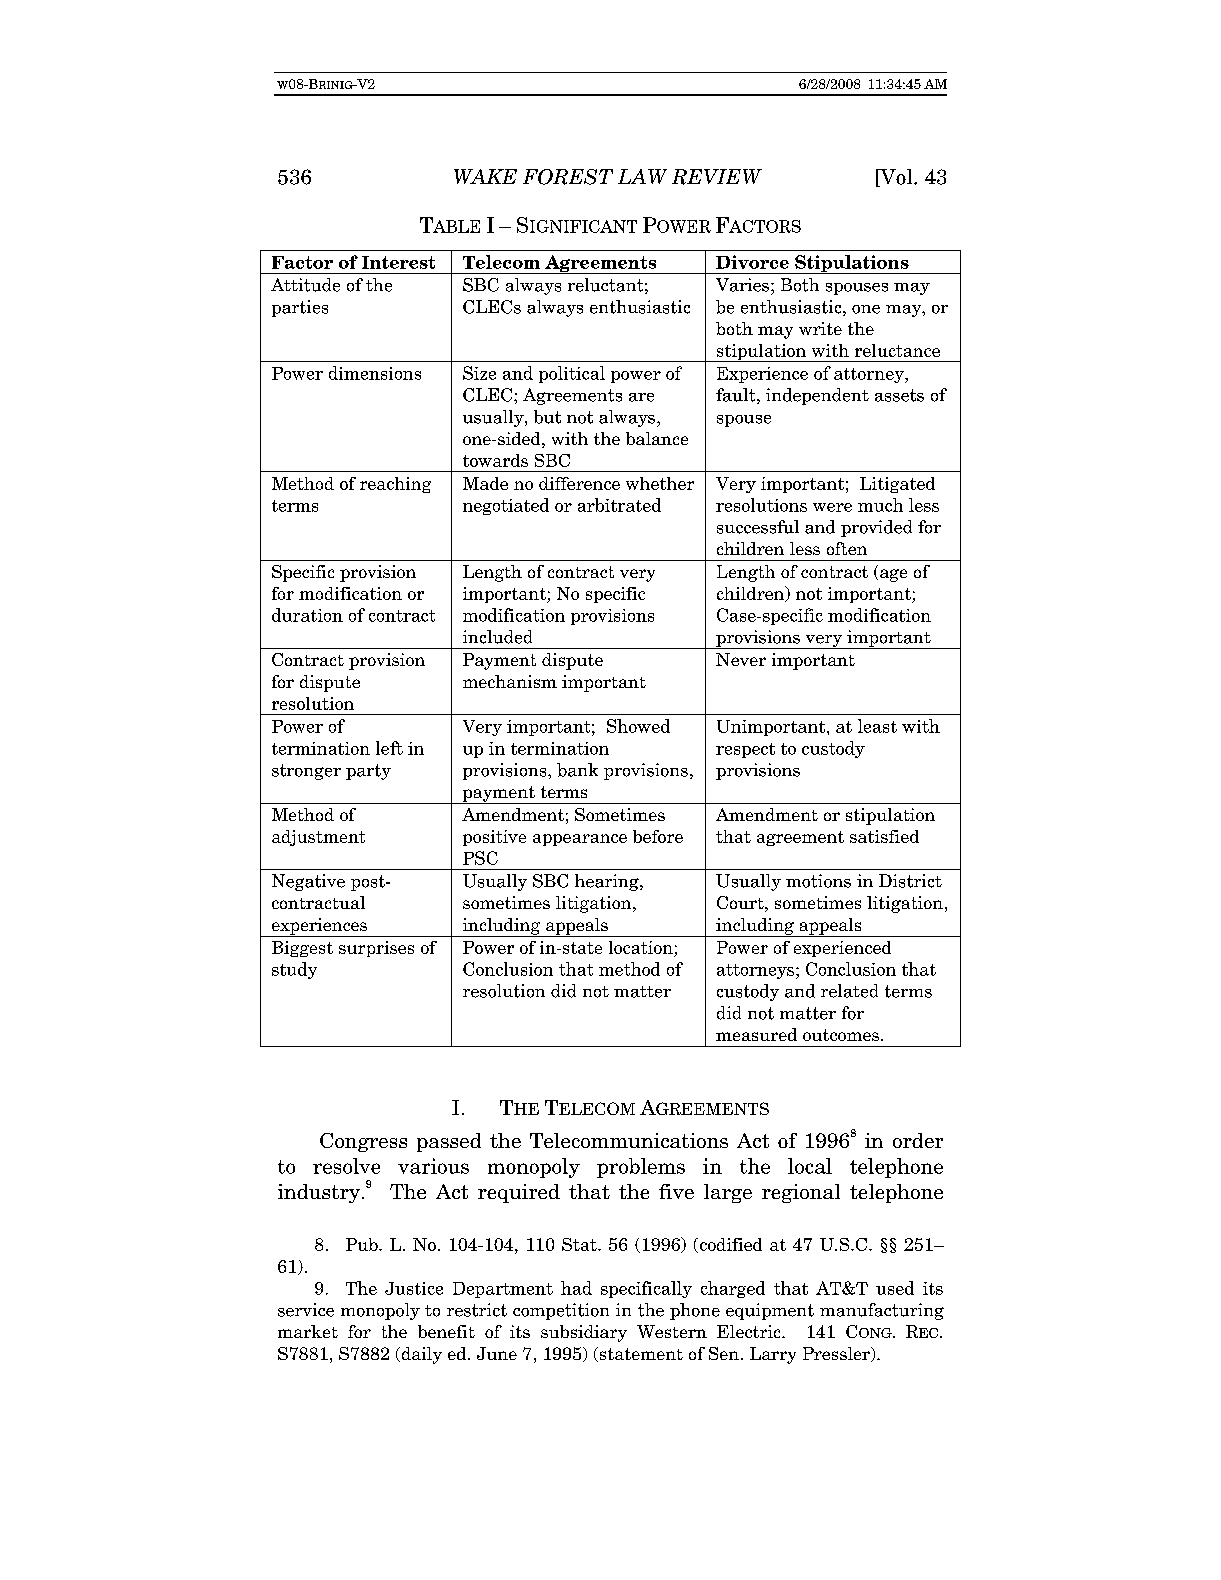  What do you see at coordinates (376, 949) in the screenshot?
I see `surprises` at bounding box center [376, 949].
